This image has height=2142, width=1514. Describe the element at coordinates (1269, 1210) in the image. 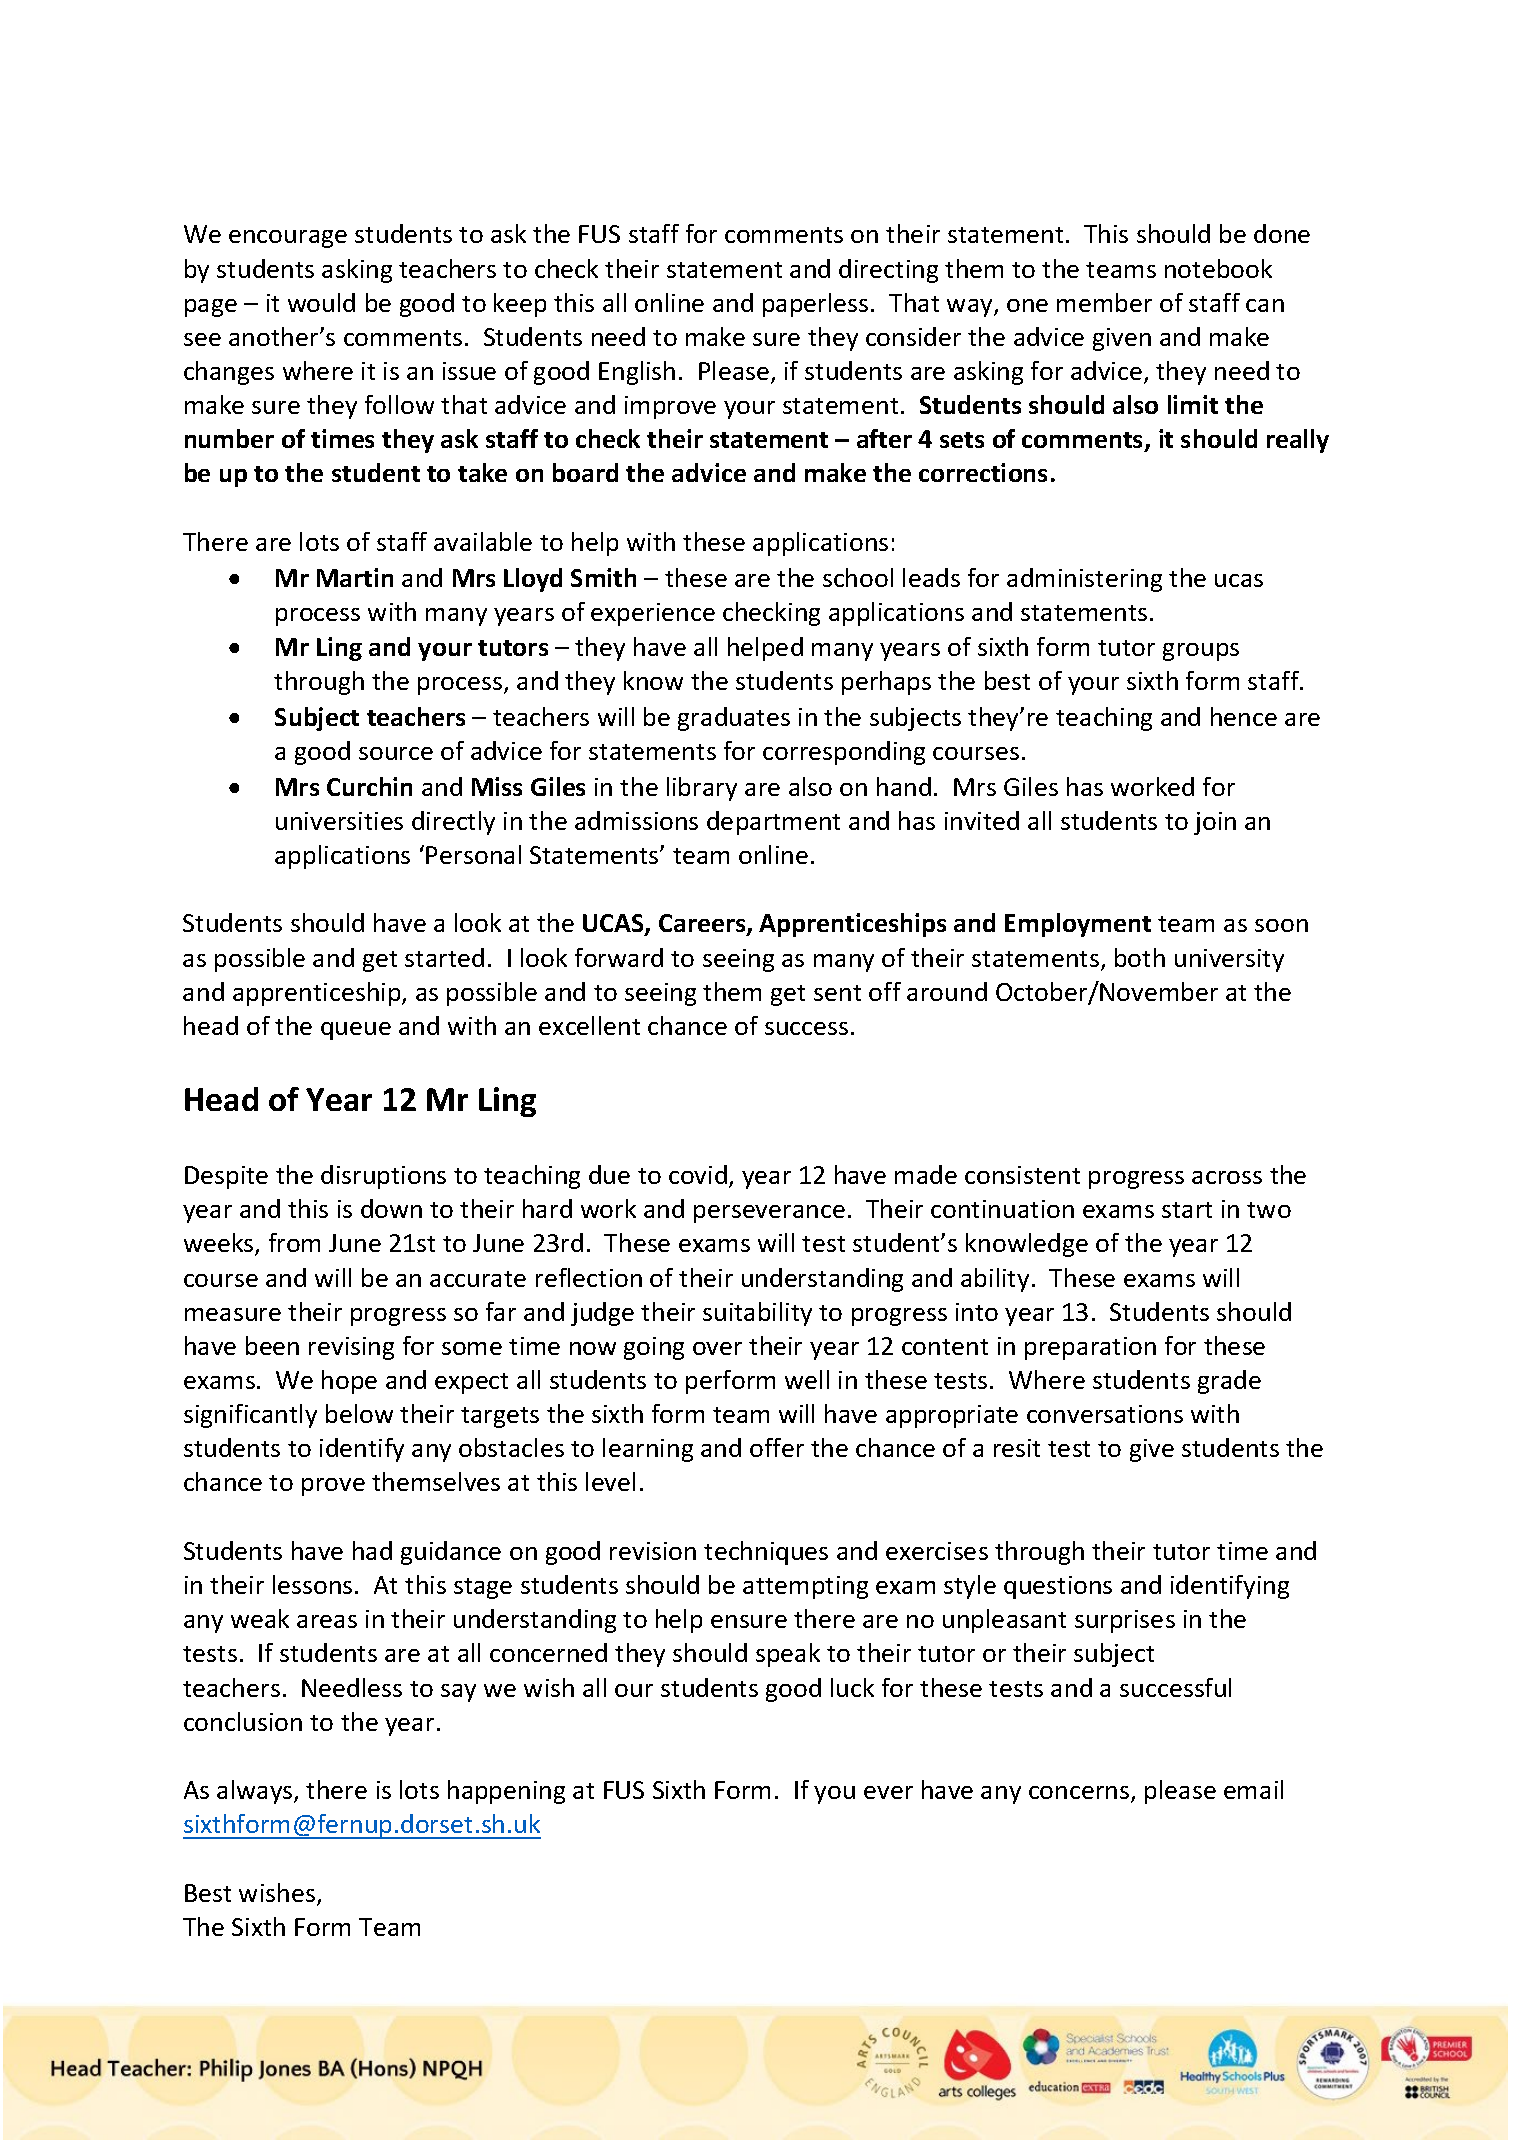

I see `two` at that location.
